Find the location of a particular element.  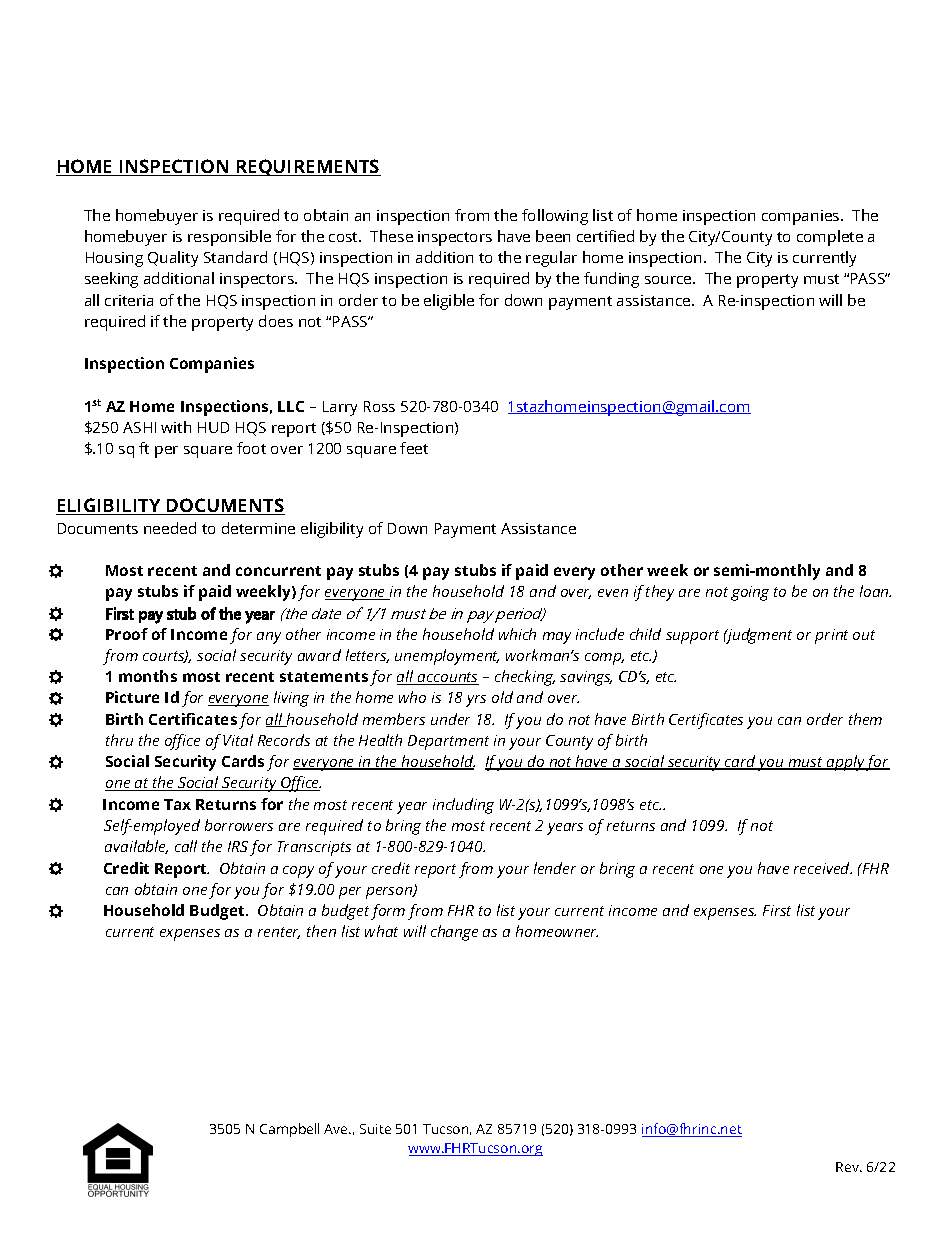

received is located at coordinates (823, 868).
